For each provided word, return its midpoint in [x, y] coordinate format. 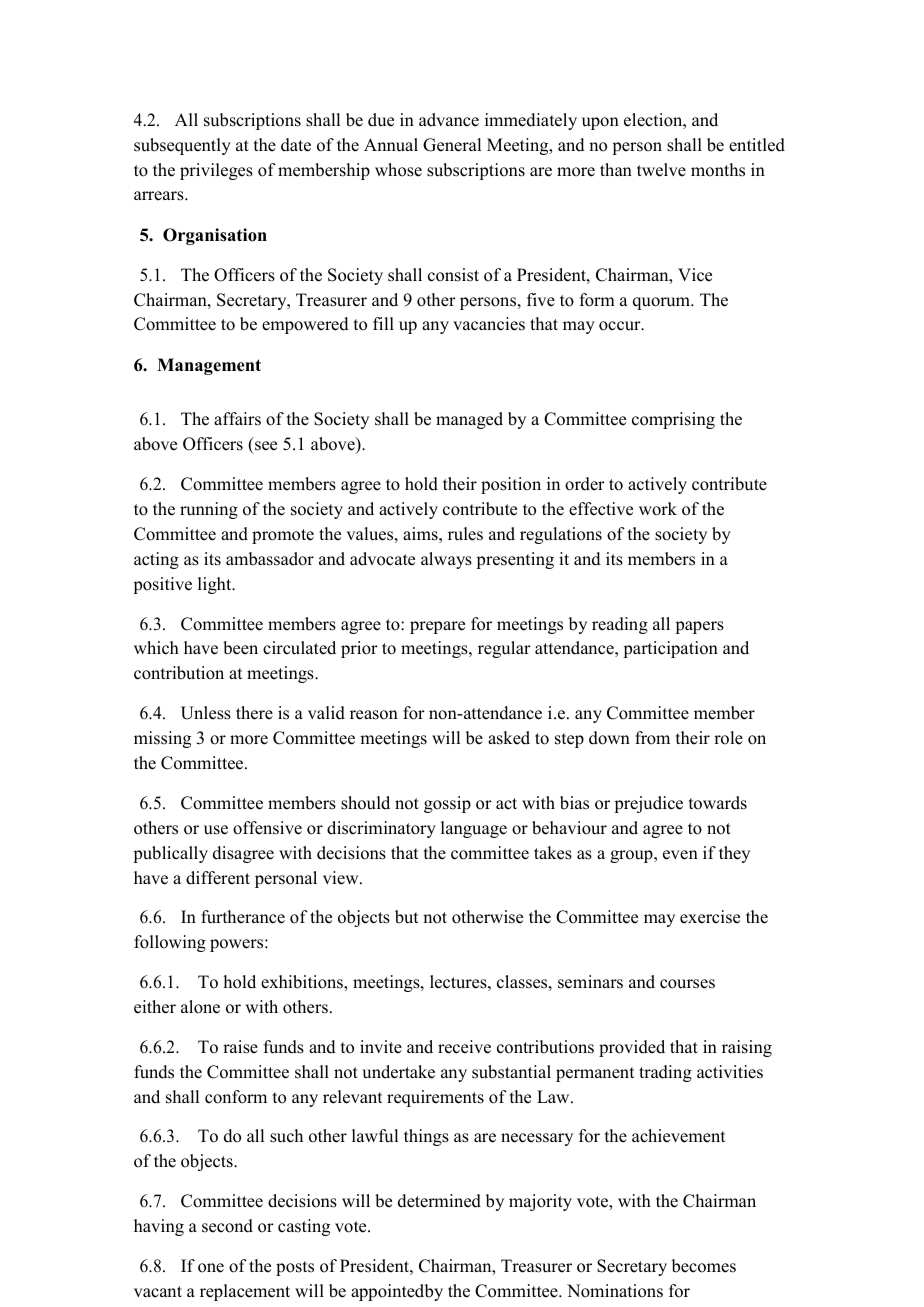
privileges [216, 171]
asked [509, 738]
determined [439, 1201]
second [227, 1226]
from [652, 738]
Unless [206, 713]
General [452, 145]
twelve [661, 170]
